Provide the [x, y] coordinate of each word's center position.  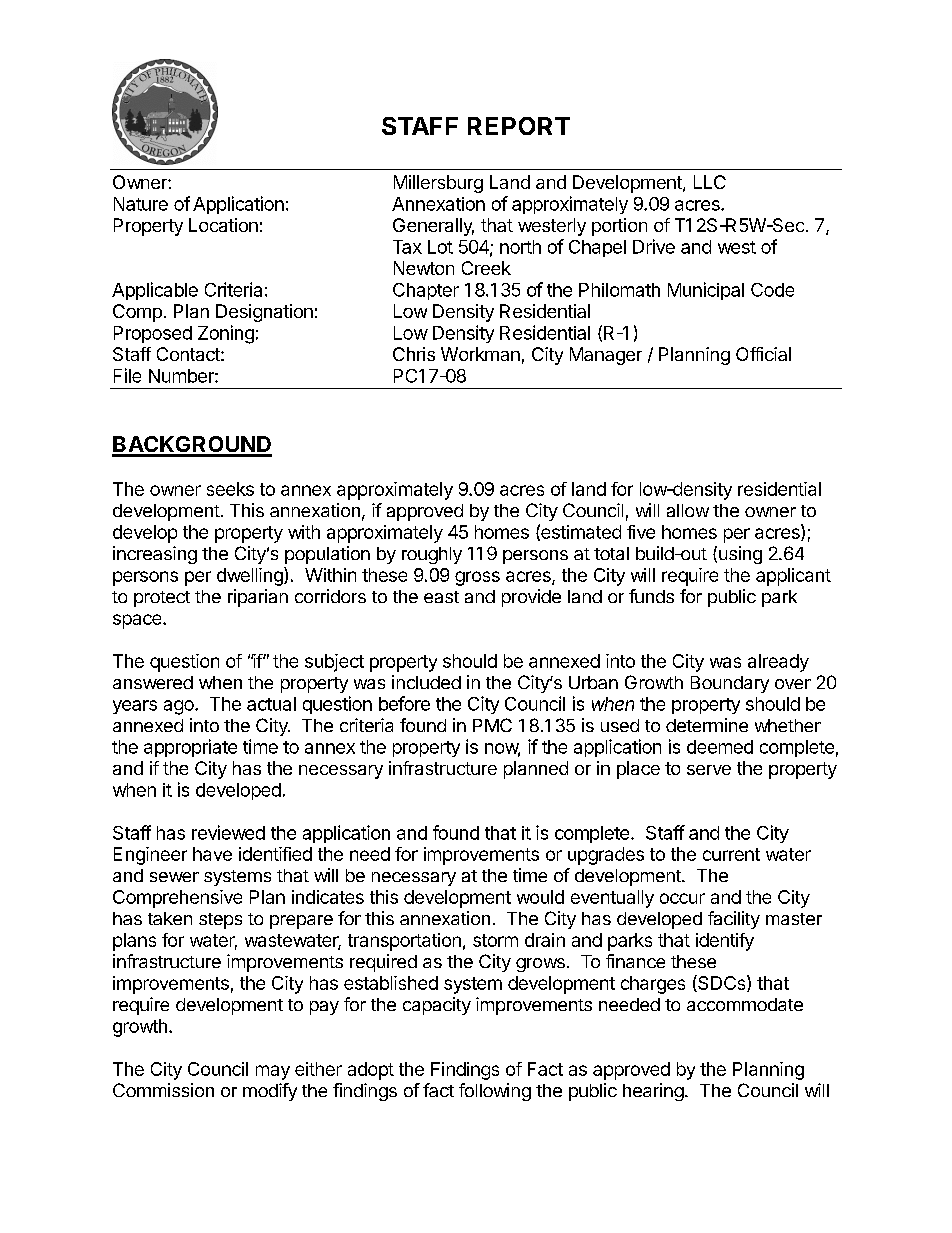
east [441, 597]
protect [162, 599]
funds [651, 596]
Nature [141, 204]
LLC [710, 182]
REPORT [519, 126]
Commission [163, 1090]
